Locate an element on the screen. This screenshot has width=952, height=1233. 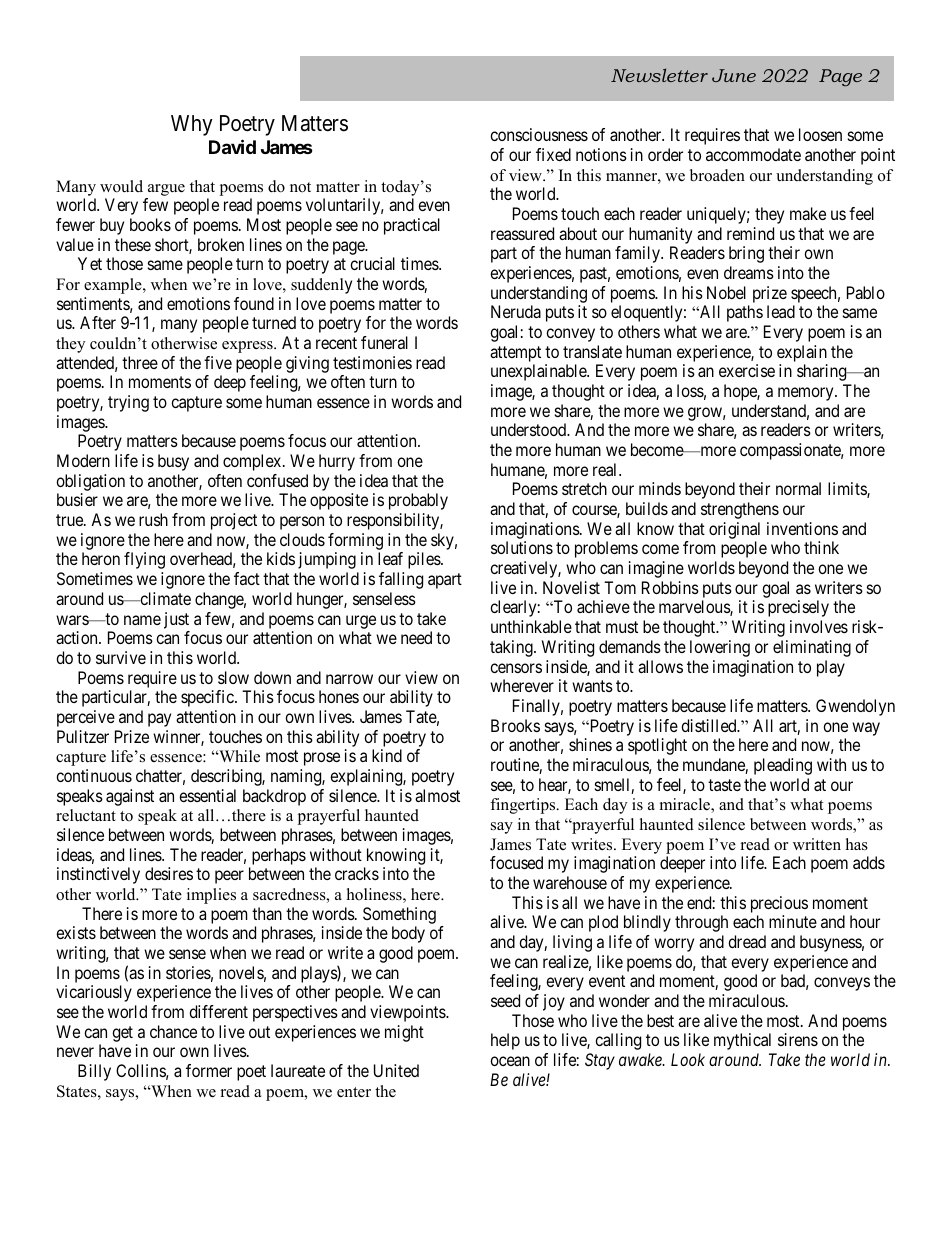
Why is located at coordinates (192, 125).
